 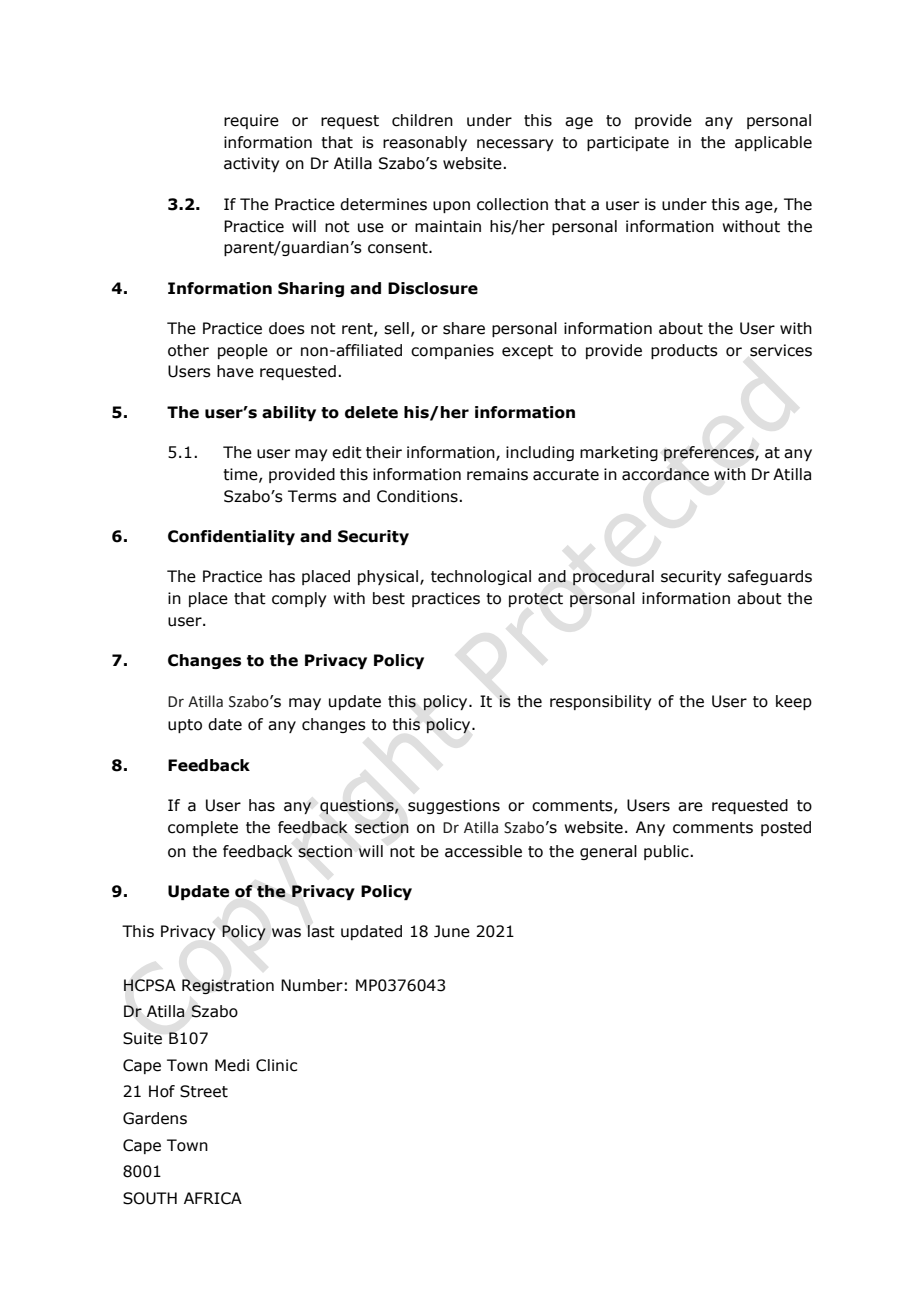 What do you see at coordinates (497, 474) in the page?
I see `remains` at bounding box center [497, 474].
